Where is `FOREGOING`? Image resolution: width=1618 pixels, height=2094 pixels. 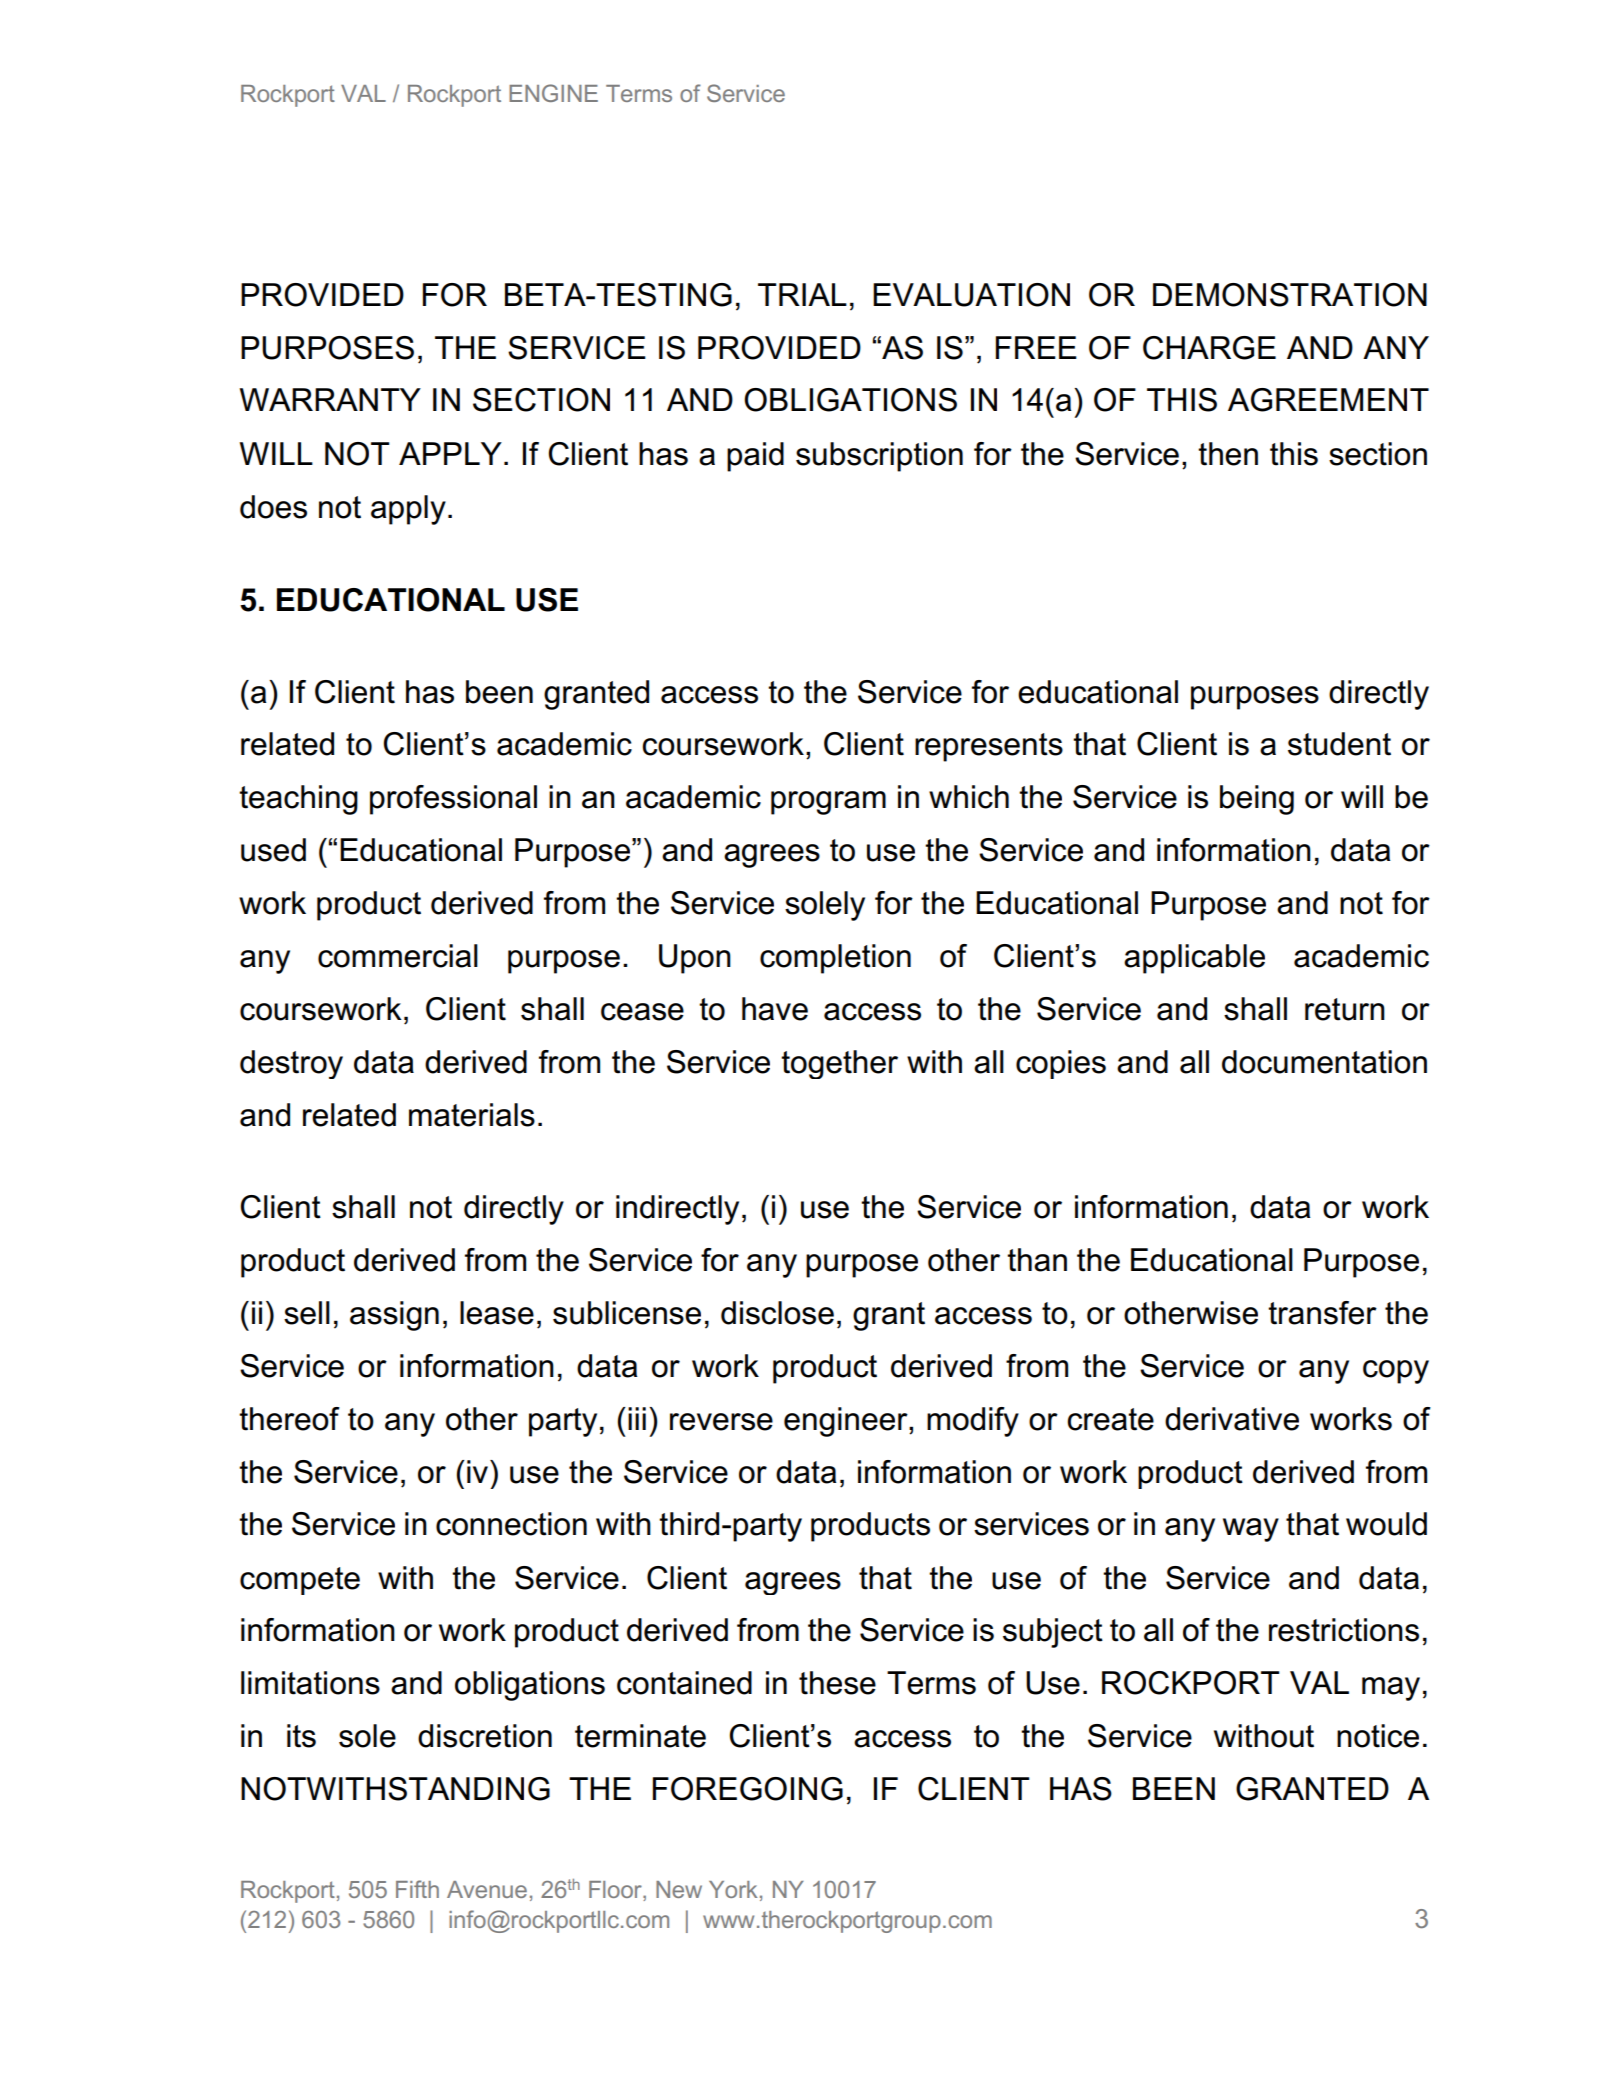
FOREGOING is located at coordinates (748, 1789).
